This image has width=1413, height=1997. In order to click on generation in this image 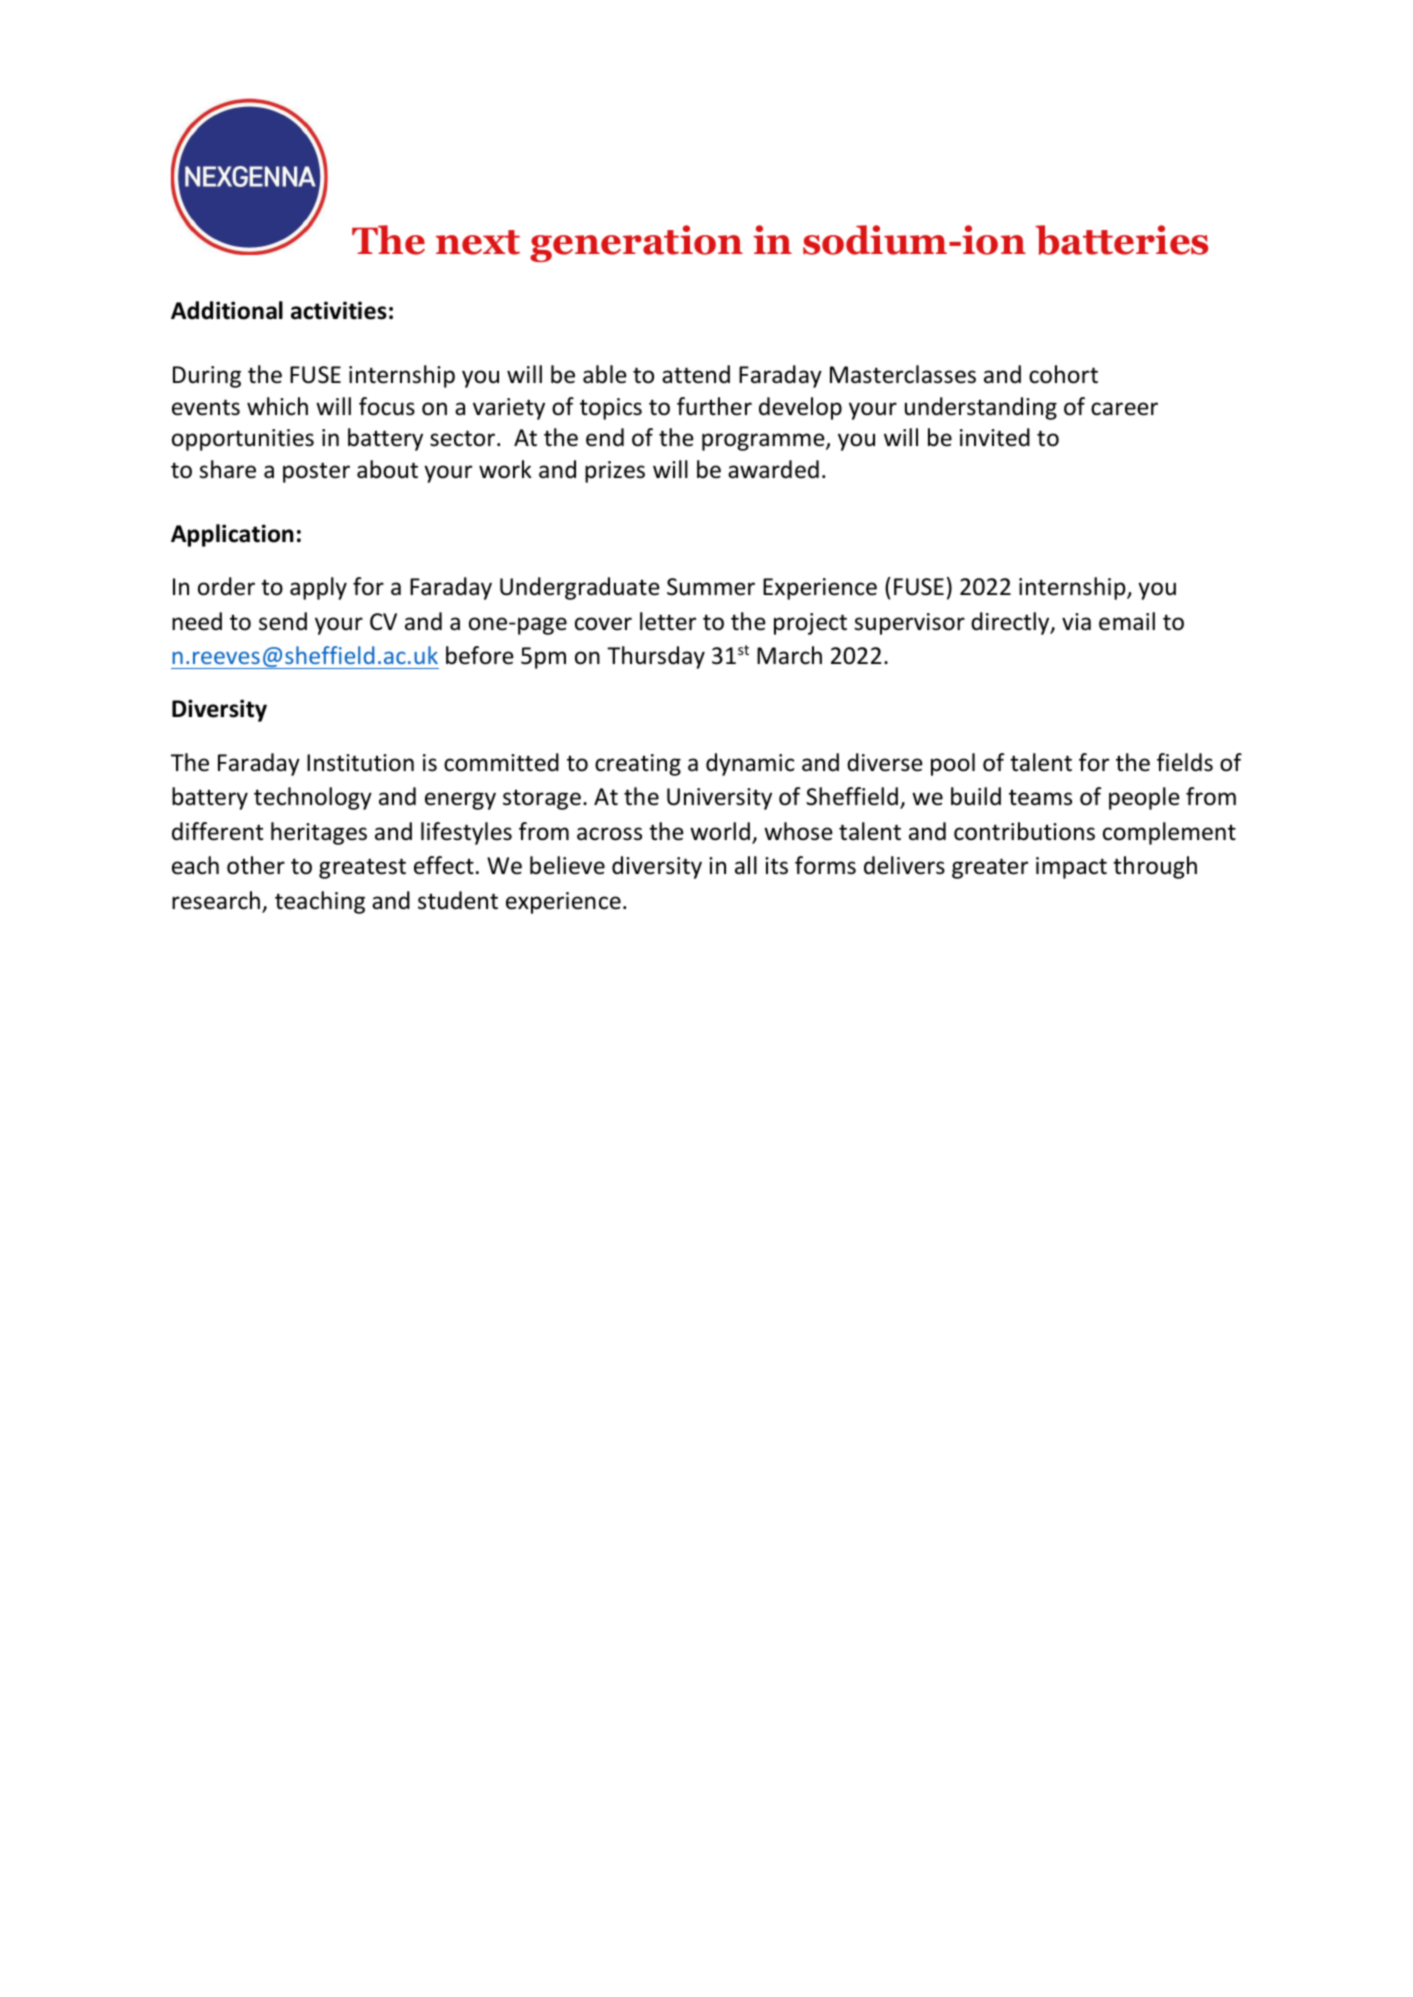, I will do `click(636, 243)`.
